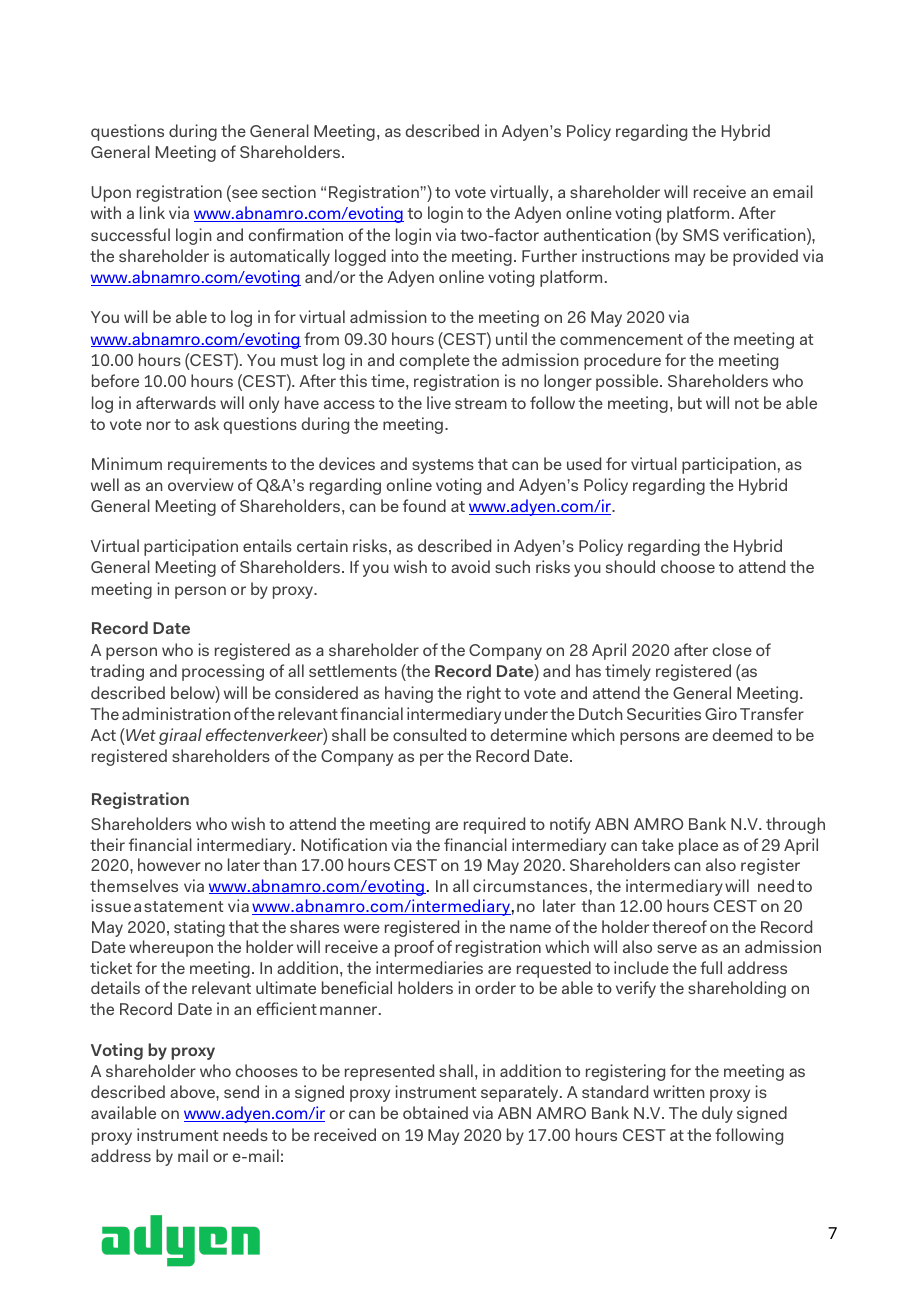 This screenshot has height=1308, width=924. I want to click on obtained, so click(435, 1112).
